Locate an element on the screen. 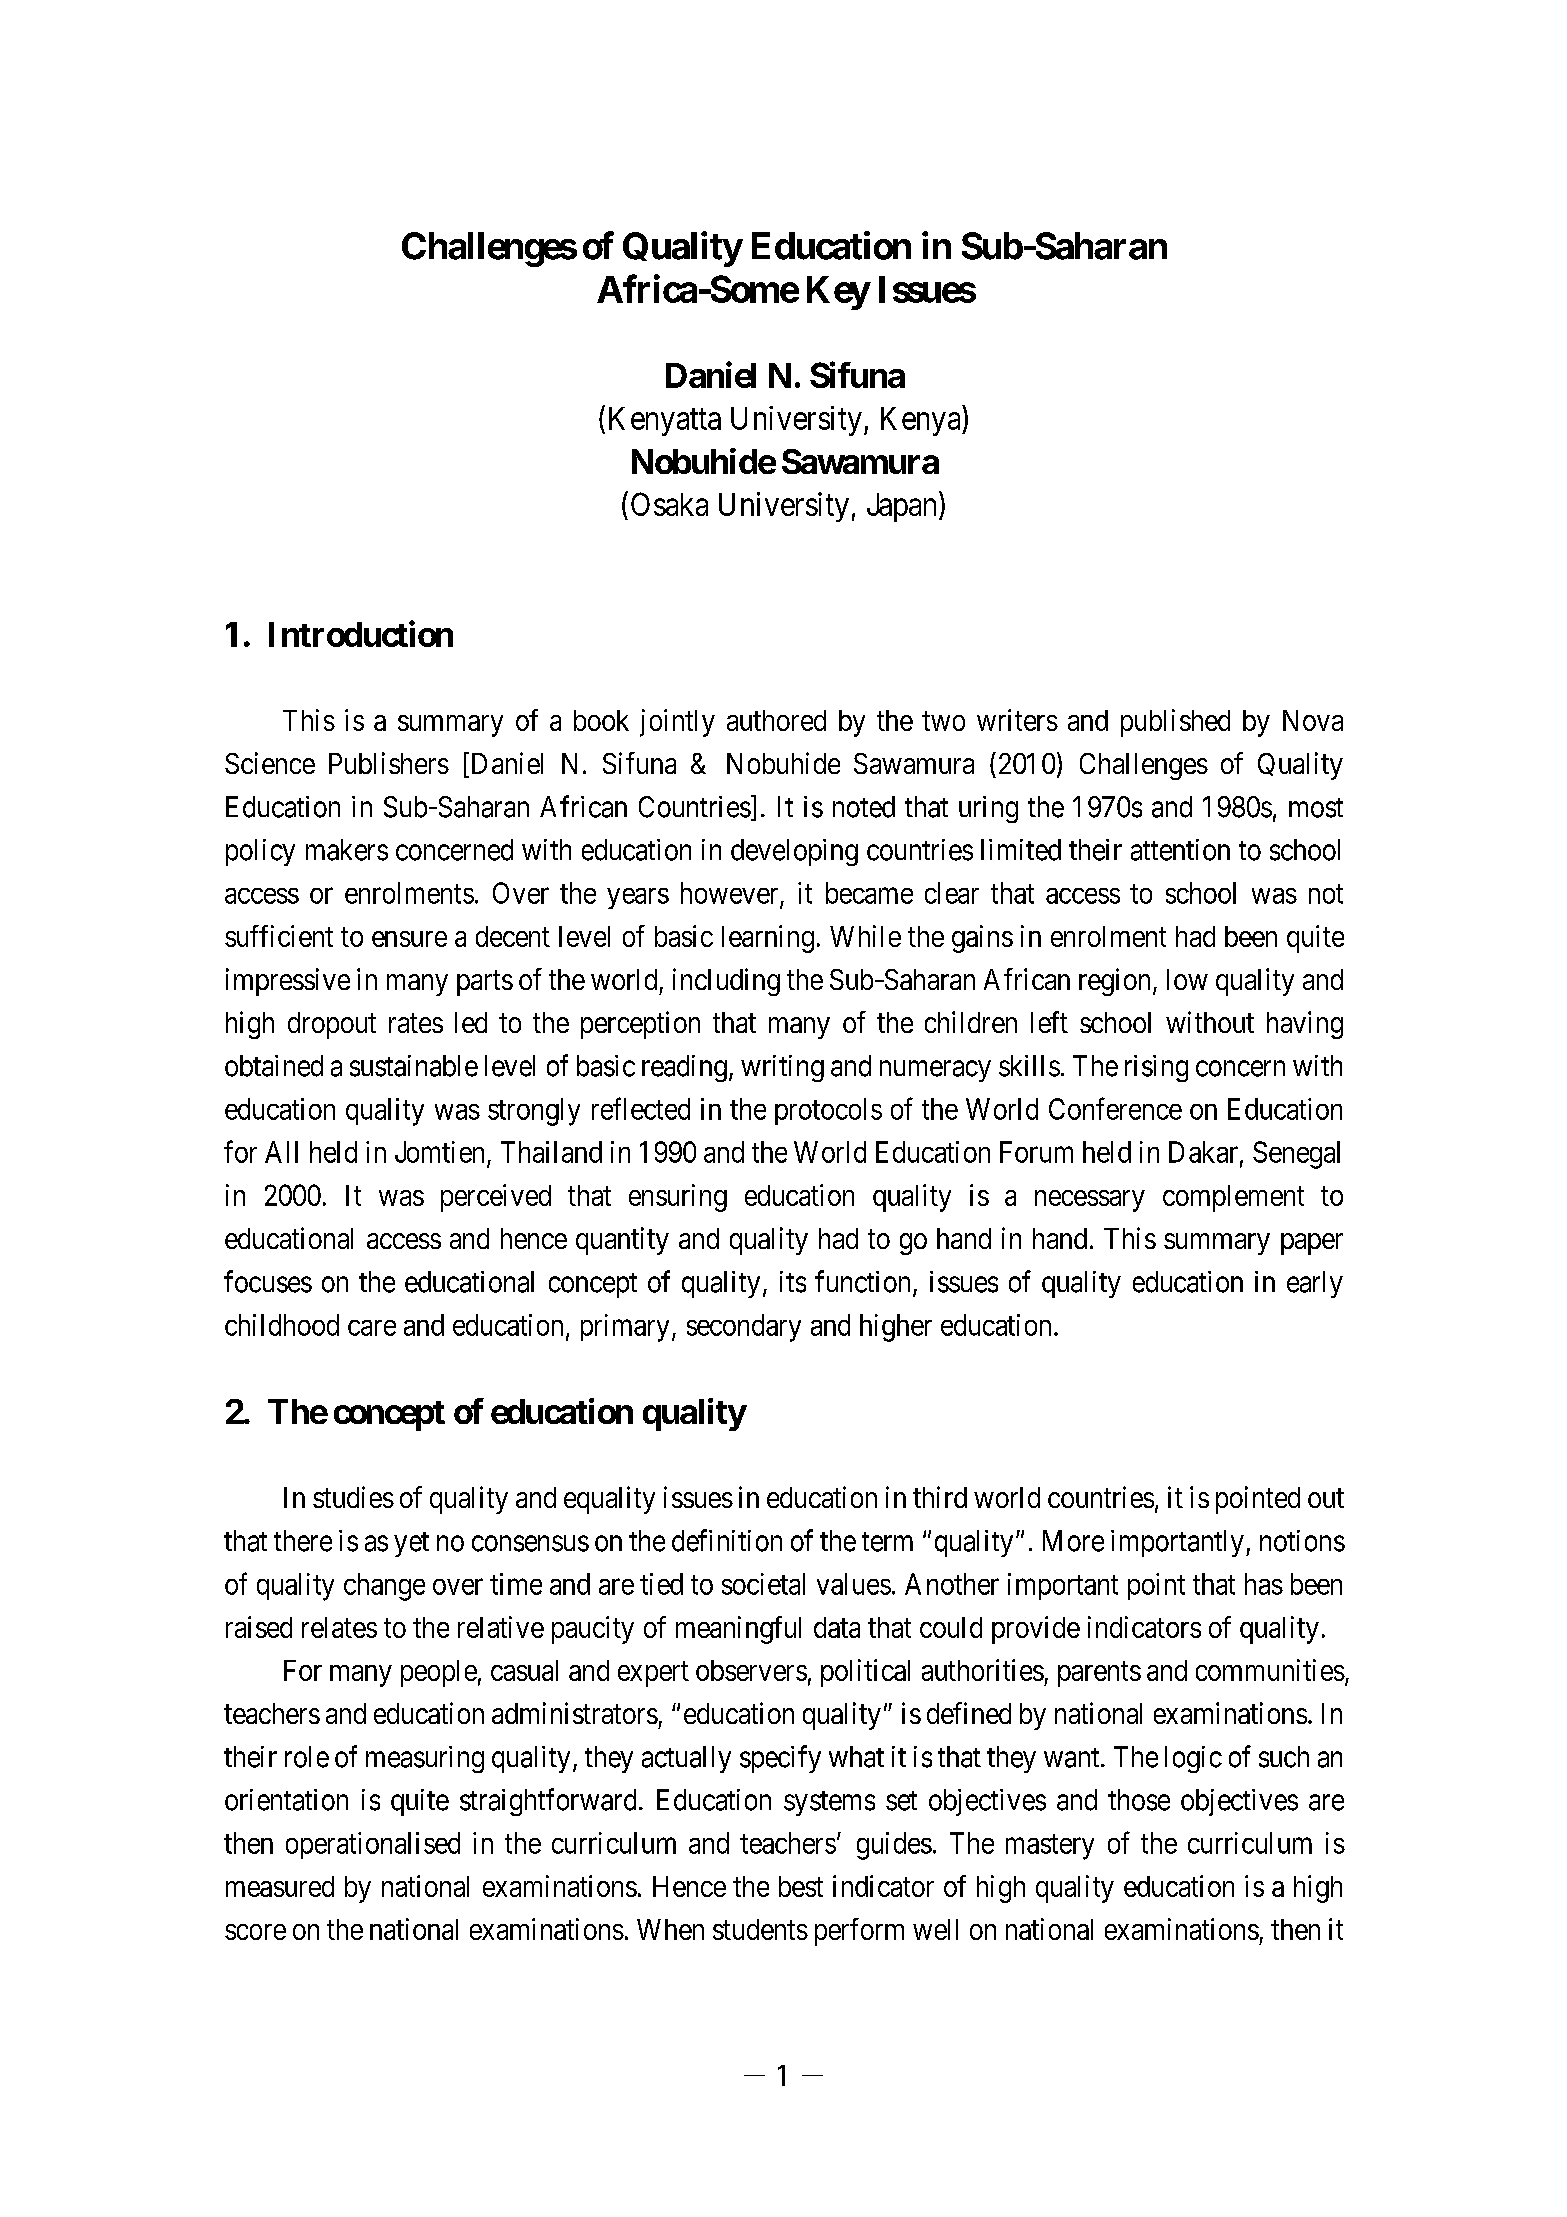 This screenshot has width=1567, height=2217. early is located at coordinates (1315, 1284).
